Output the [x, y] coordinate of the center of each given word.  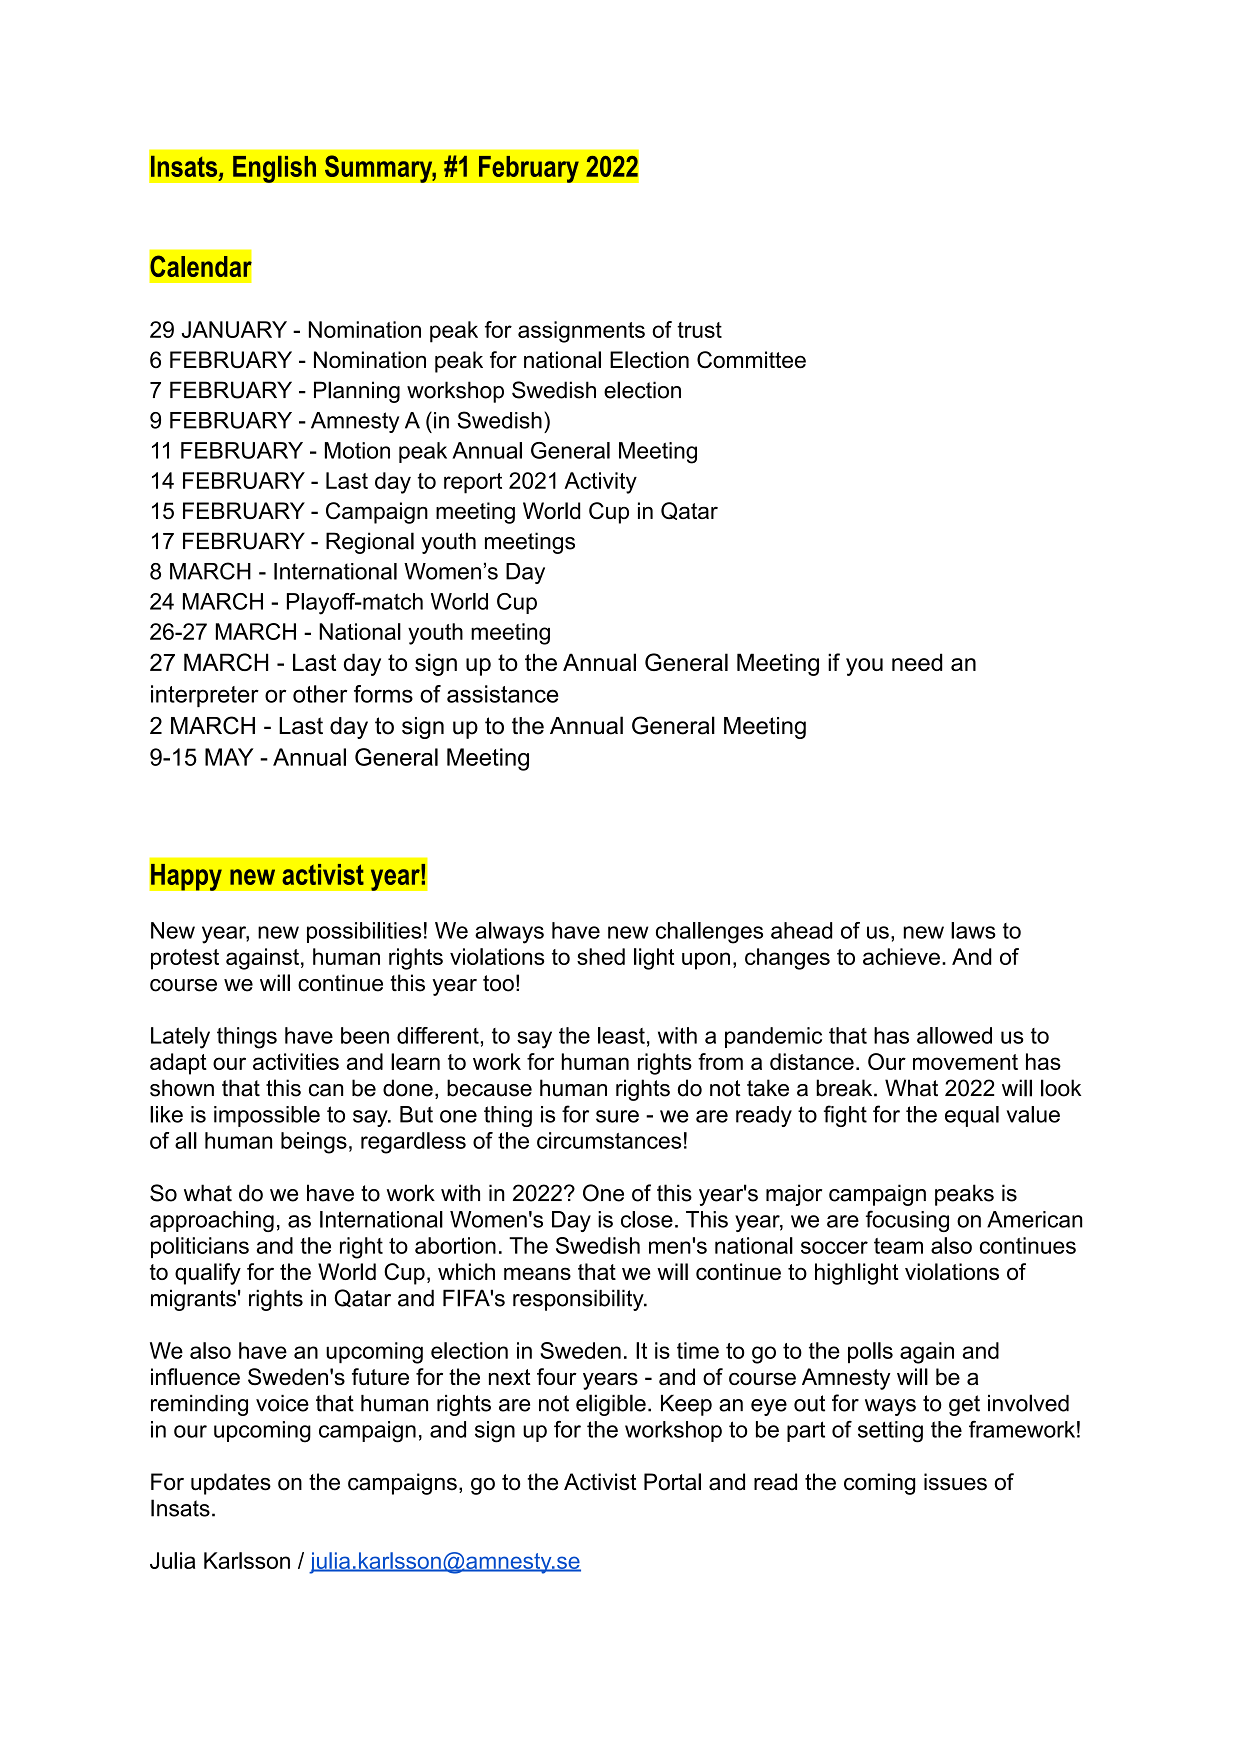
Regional [370, 543]
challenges [709, 933]
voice [282, 1403]
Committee [751, 359]
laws [973, 930]
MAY [229, 757]
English [274, 169]
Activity [600, 483]
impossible [267, 1116]
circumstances [609, 1140]
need [917, 662]
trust [699, 330]
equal [972, 1116]
